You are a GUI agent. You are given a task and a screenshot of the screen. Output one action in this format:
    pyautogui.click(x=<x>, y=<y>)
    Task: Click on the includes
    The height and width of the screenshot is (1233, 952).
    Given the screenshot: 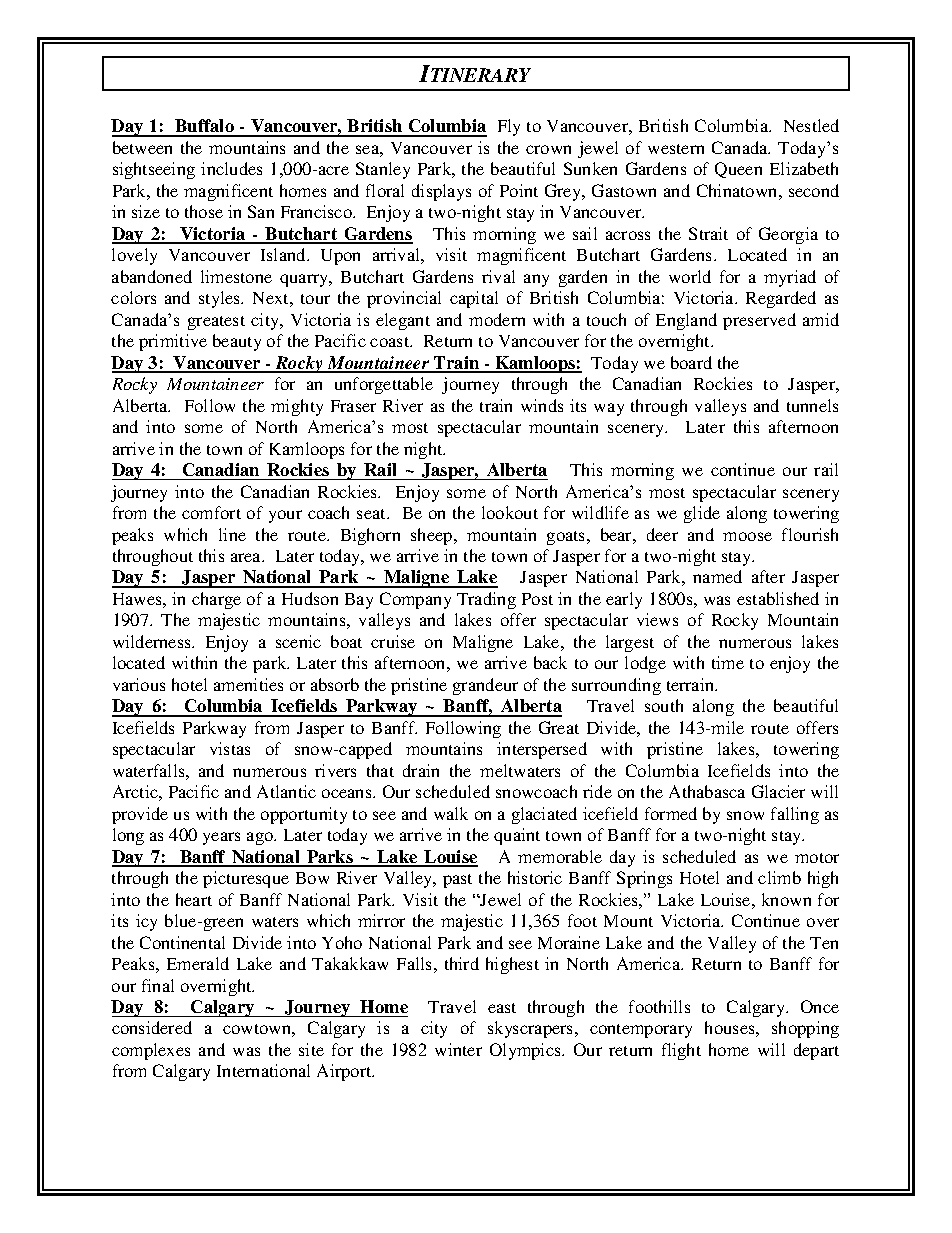 What is the action you would take?
    pyautogui.click(x=231, y=168)
